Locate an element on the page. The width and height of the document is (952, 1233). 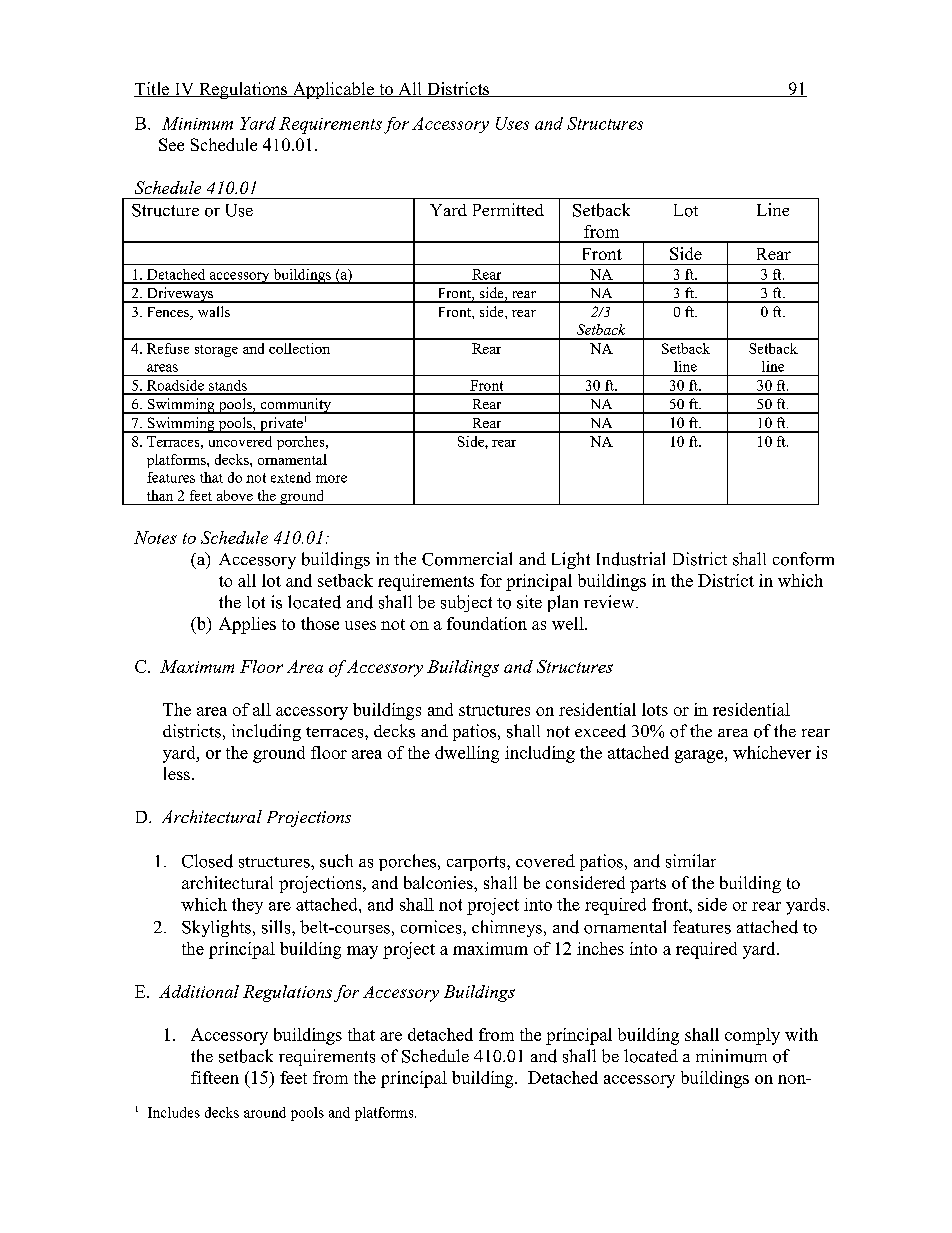
Commercial is located at coordinates (467, 559).
